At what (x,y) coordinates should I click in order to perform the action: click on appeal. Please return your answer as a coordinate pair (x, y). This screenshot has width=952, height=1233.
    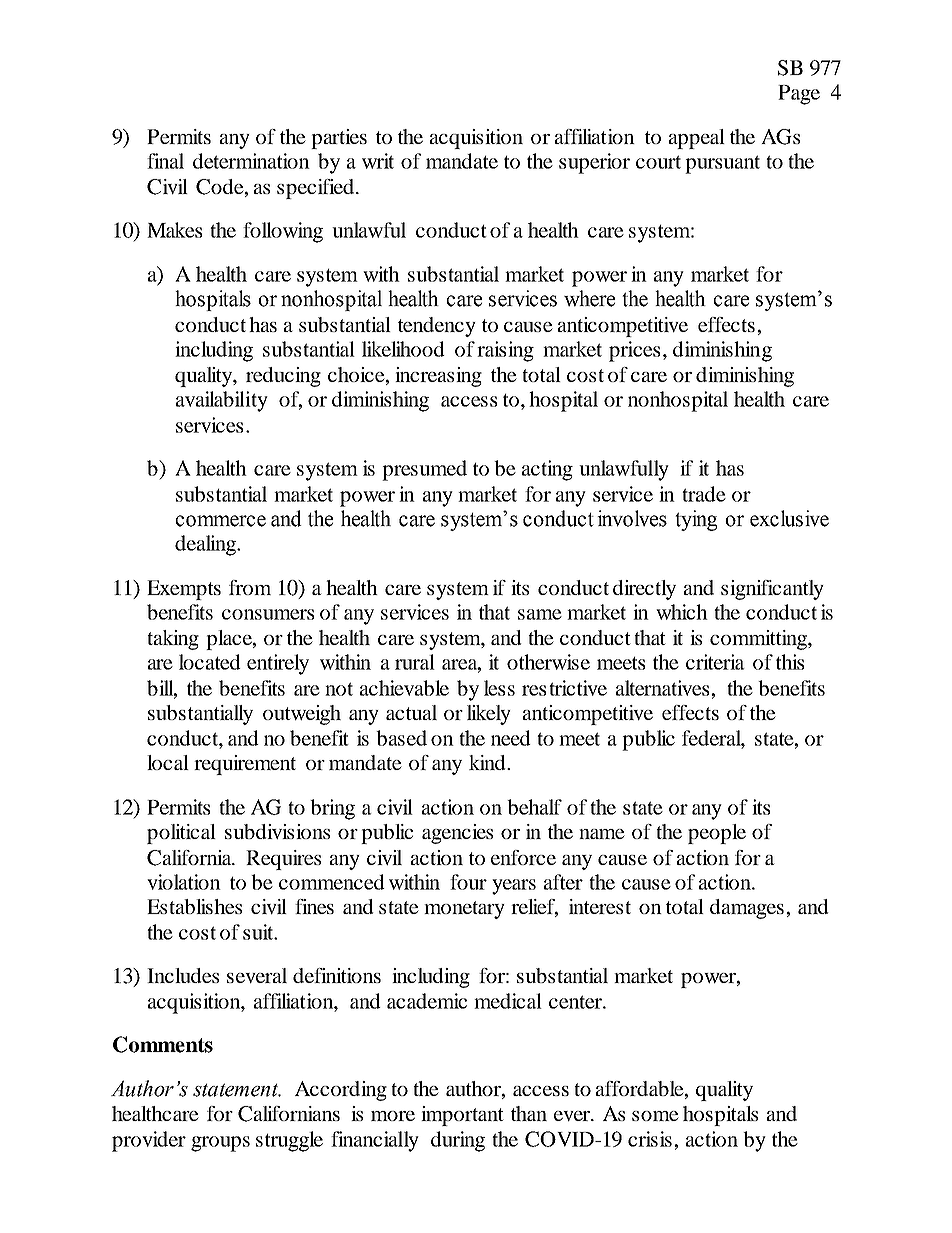
    Looking at the image, I should click on (697, 139).
